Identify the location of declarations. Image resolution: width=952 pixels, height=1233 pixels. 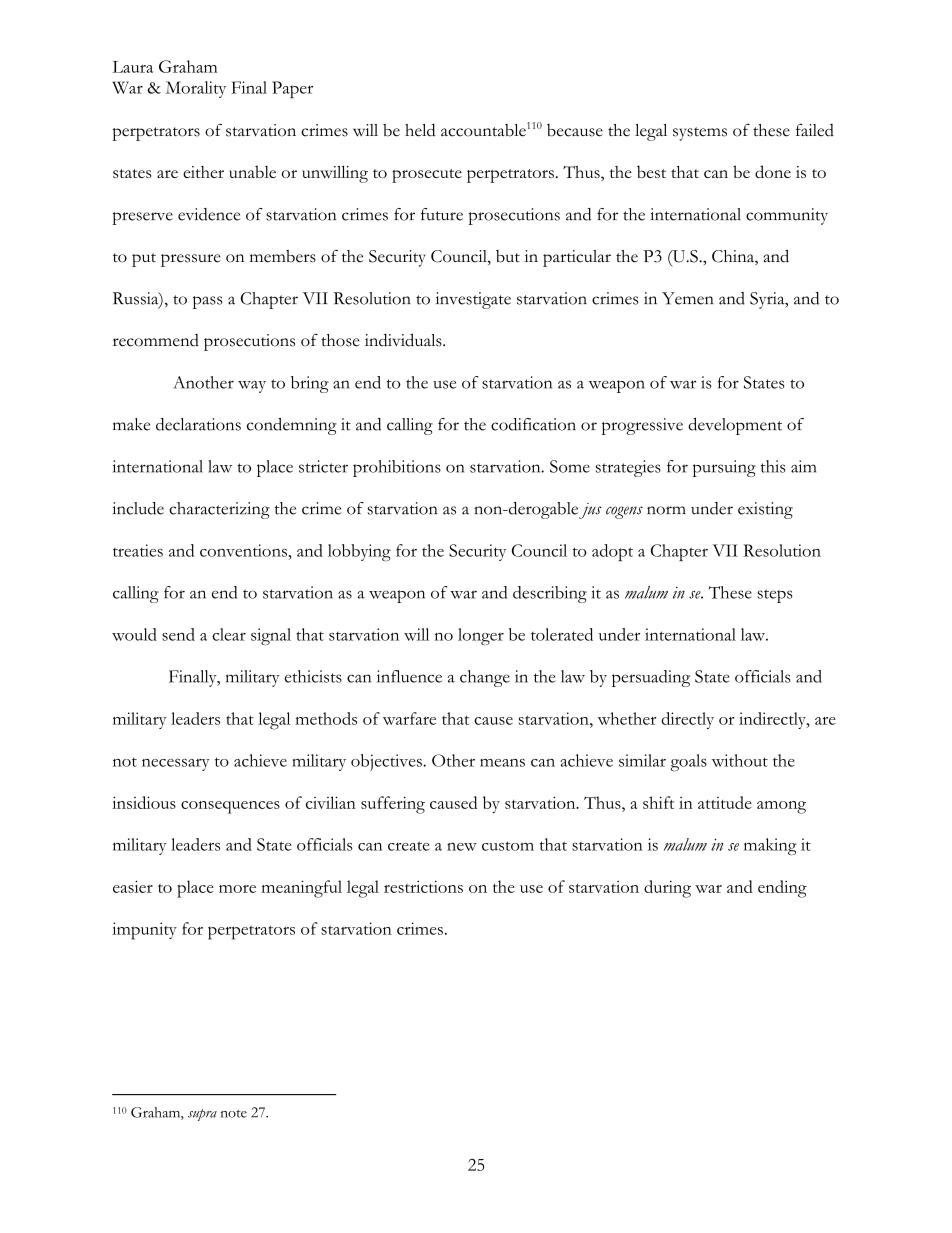
(198, 424).
